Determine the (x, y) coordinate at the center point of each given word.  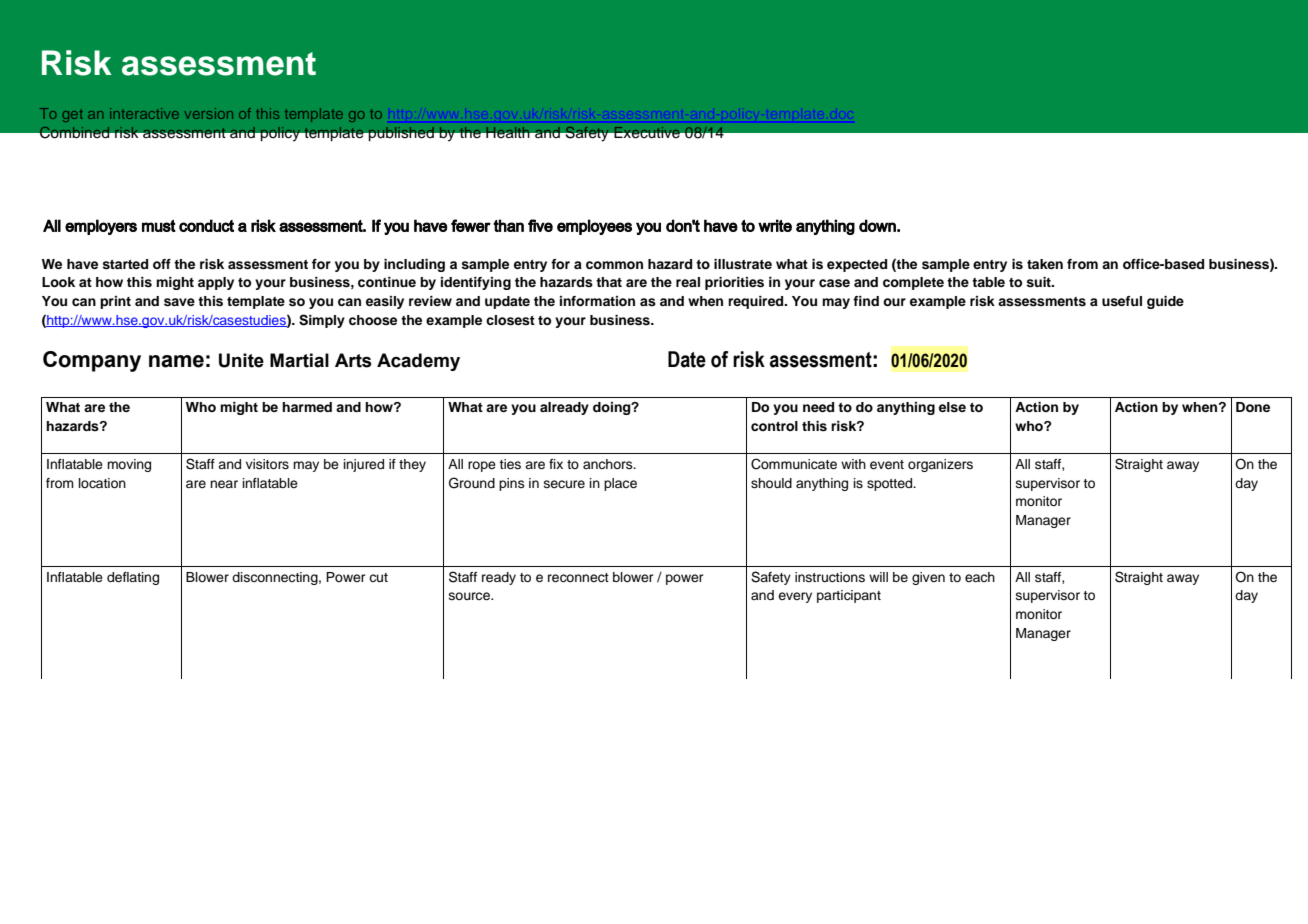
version (209, 113)
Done (1253, 407)
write (775, 225)
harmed (307, 407)
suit (1039, 282)
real (688, 282)
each (980, 577)
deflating (133, 578)
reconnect (578, 578)
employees (594, 227)
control (774, 426)
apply (216, 283)
